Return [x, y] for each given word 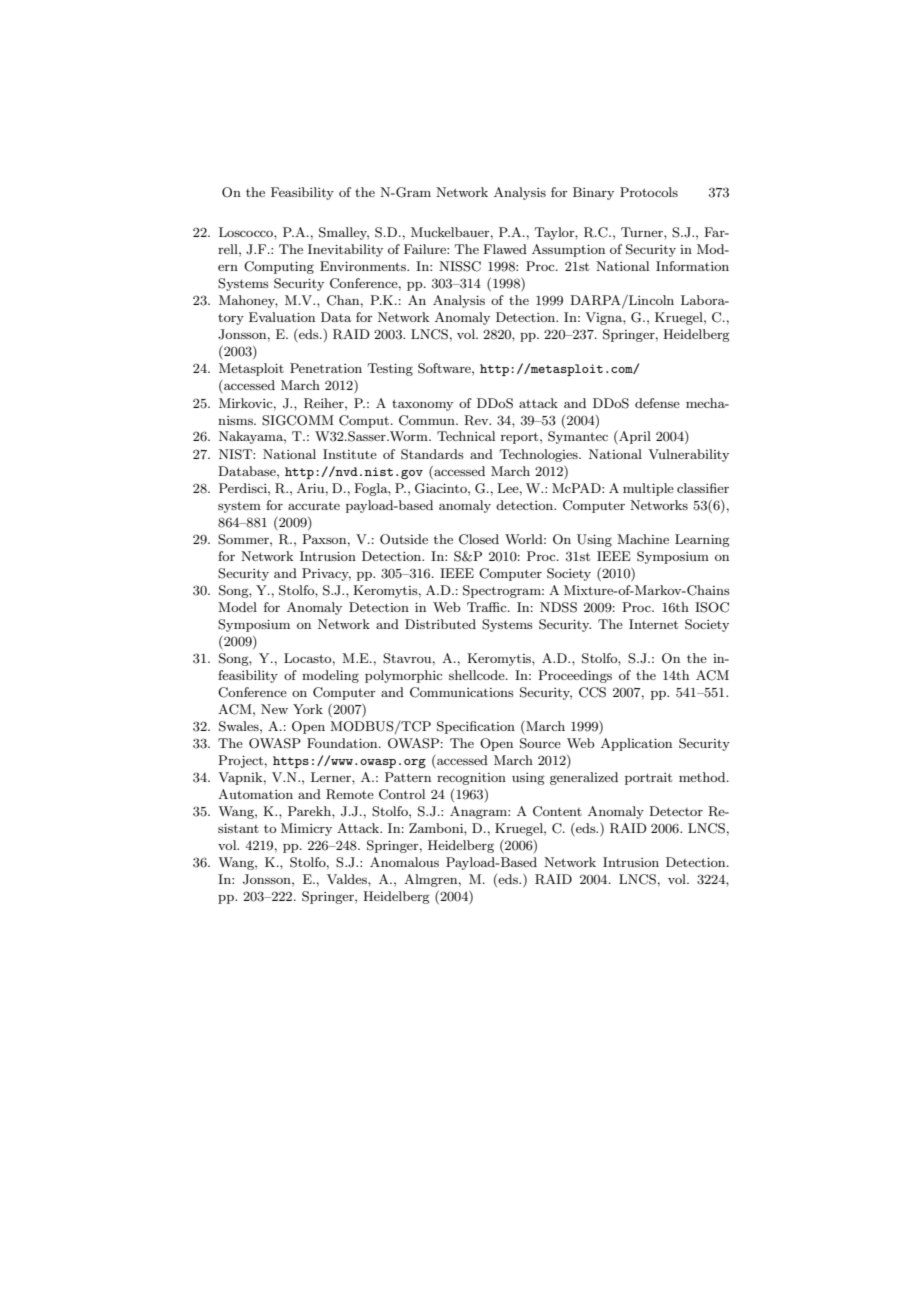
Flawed [505, 249]
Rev [477, 420]
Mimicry [306, 829]
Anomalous [404, 862]
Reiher [325, 403]
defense [657, 403]
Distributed [440, 624]
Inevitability [345, 250]
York [308, 709]
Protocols [649, 192]
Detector [676, 811]
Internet [653, 624]
